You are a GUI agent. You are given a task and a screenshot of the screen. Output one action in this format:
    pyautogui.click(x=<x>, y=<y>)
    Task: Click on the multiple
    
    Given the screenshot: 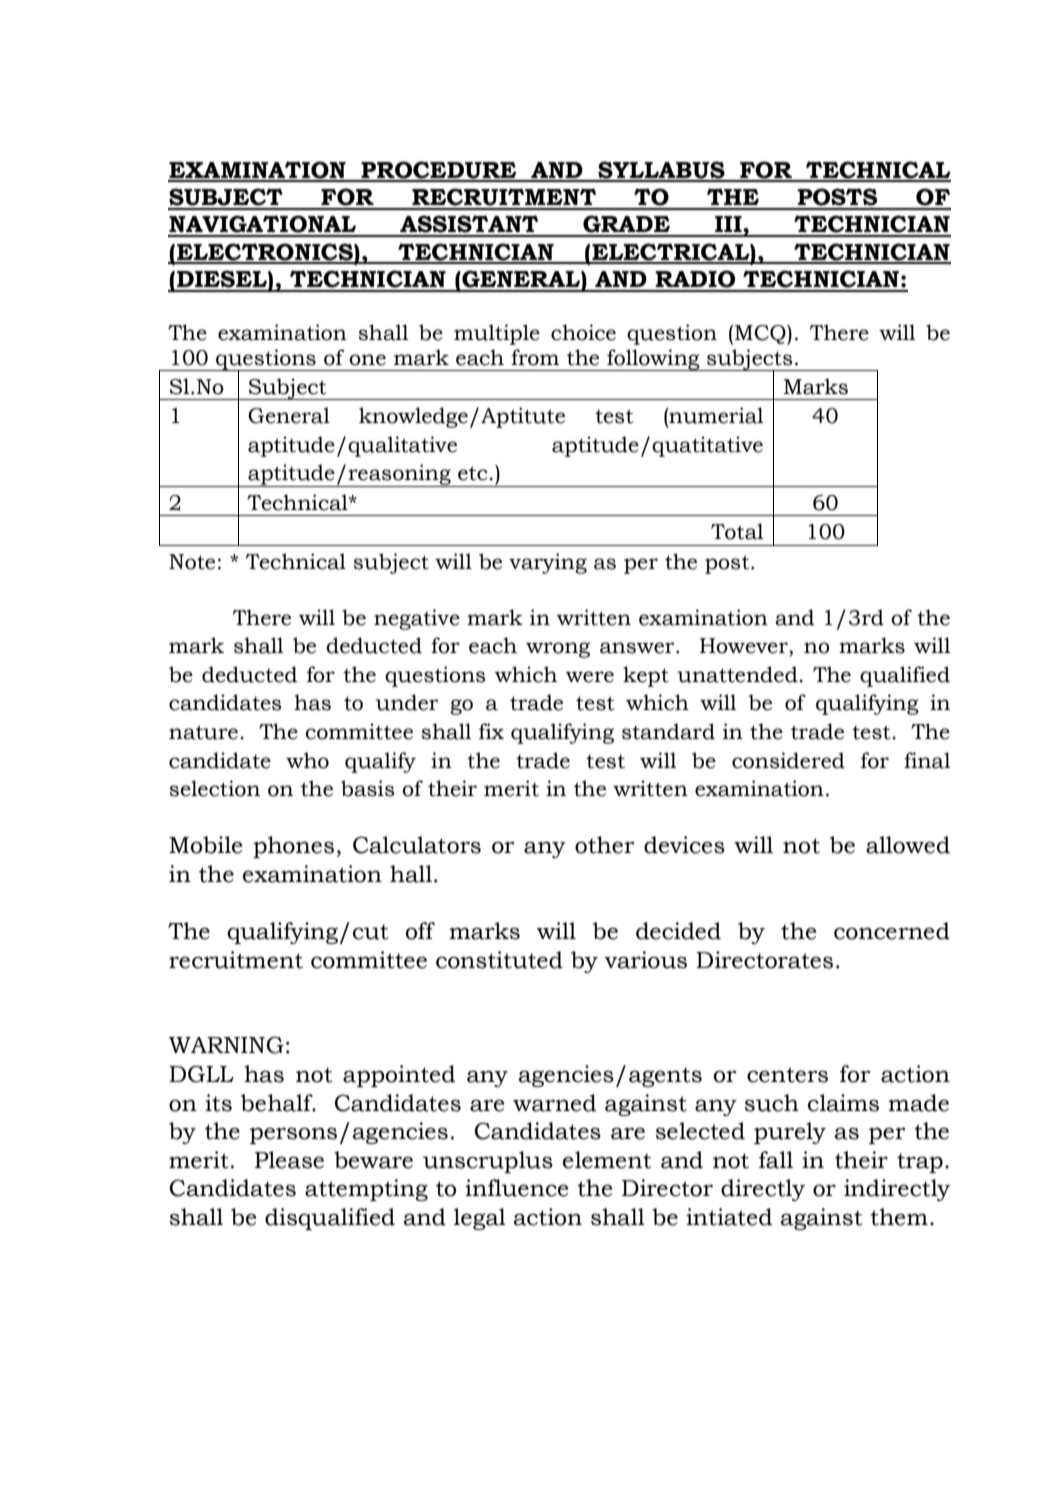 What is the action you would take?
    pyautogui.click(x=497, y=334)
